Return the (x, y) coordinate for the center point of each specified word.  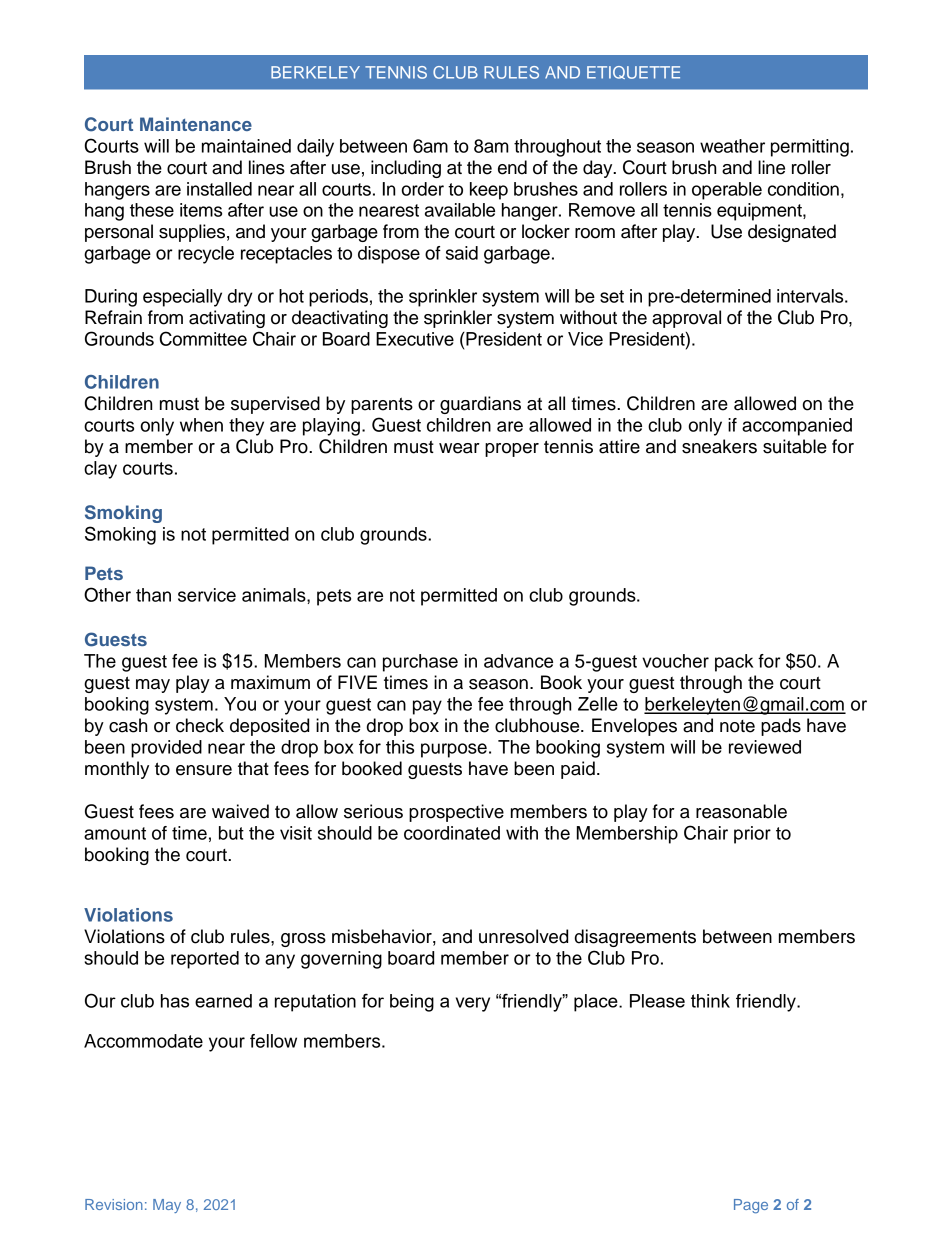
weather (732, 146)
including (406, 169)
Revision (114, 1204)
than (153, 595)
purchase (420, 663)
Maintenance (196, 124)
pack (734, 663)
